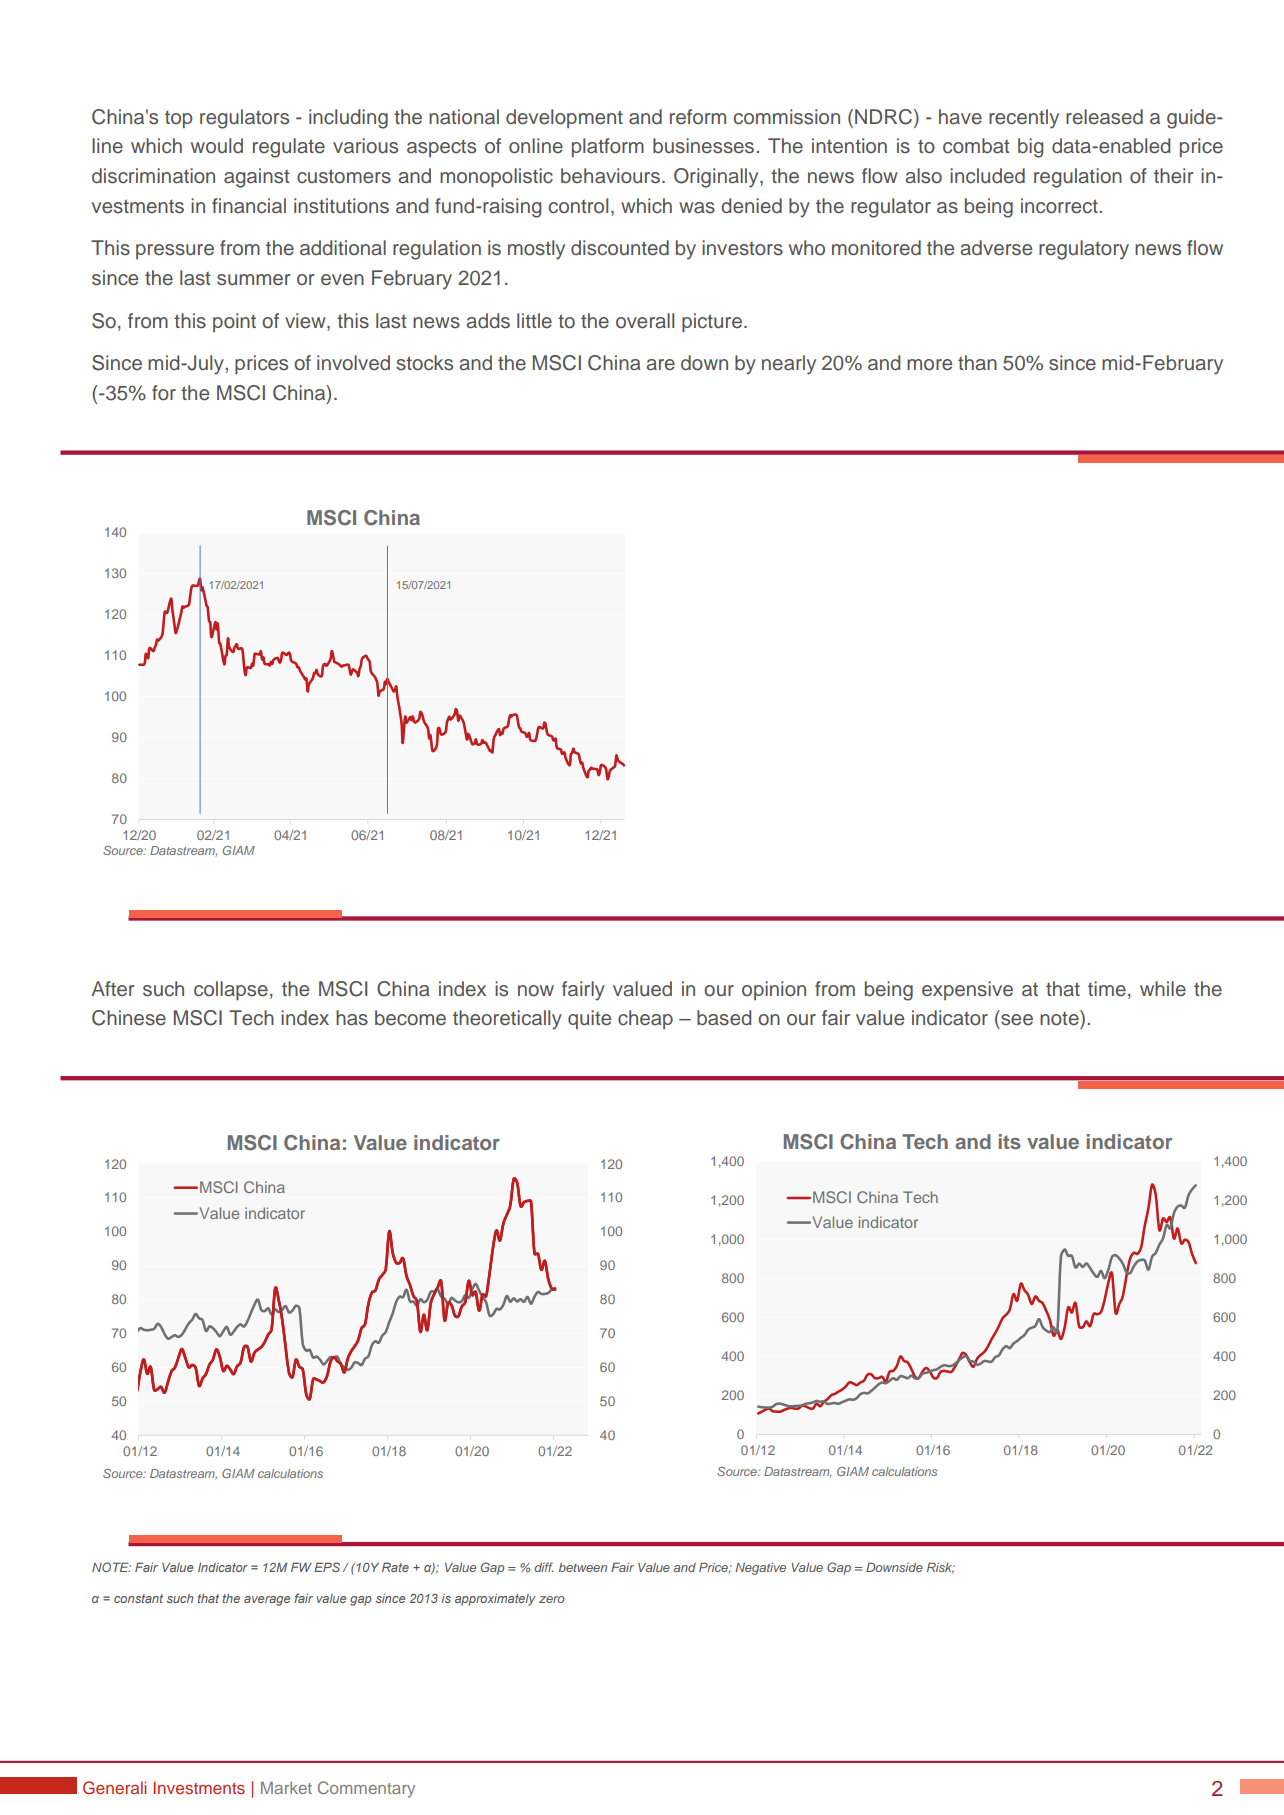  Describe the element at coordinates (257, 178) in the screenshot. I see `against` at that location.
